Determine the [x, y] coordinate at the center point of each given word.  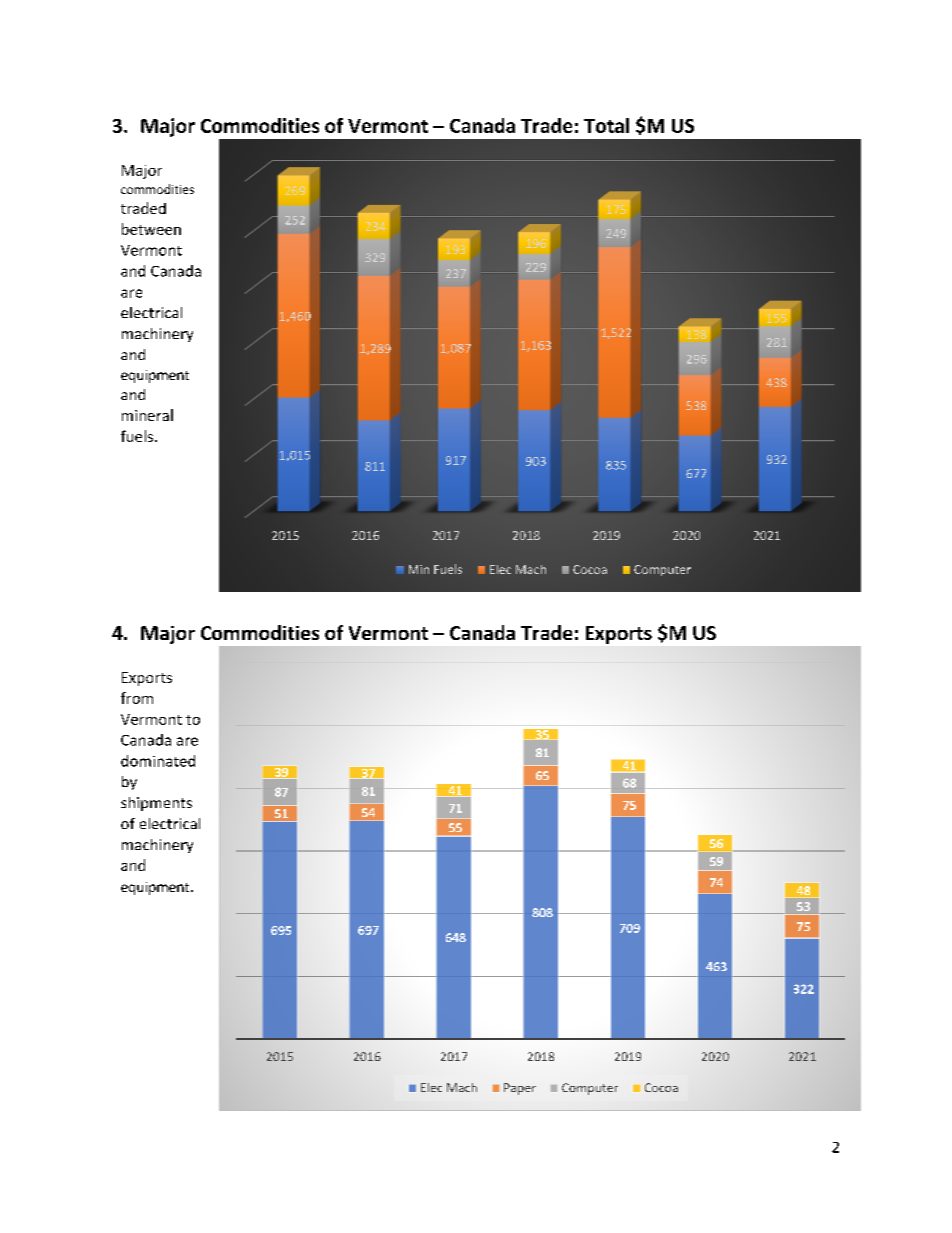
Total [606, 125]
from [137, 698]
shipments [156, 804]
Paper [520, 1089]
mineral [147, 415]
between [151, 229]
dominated [158, 761]
